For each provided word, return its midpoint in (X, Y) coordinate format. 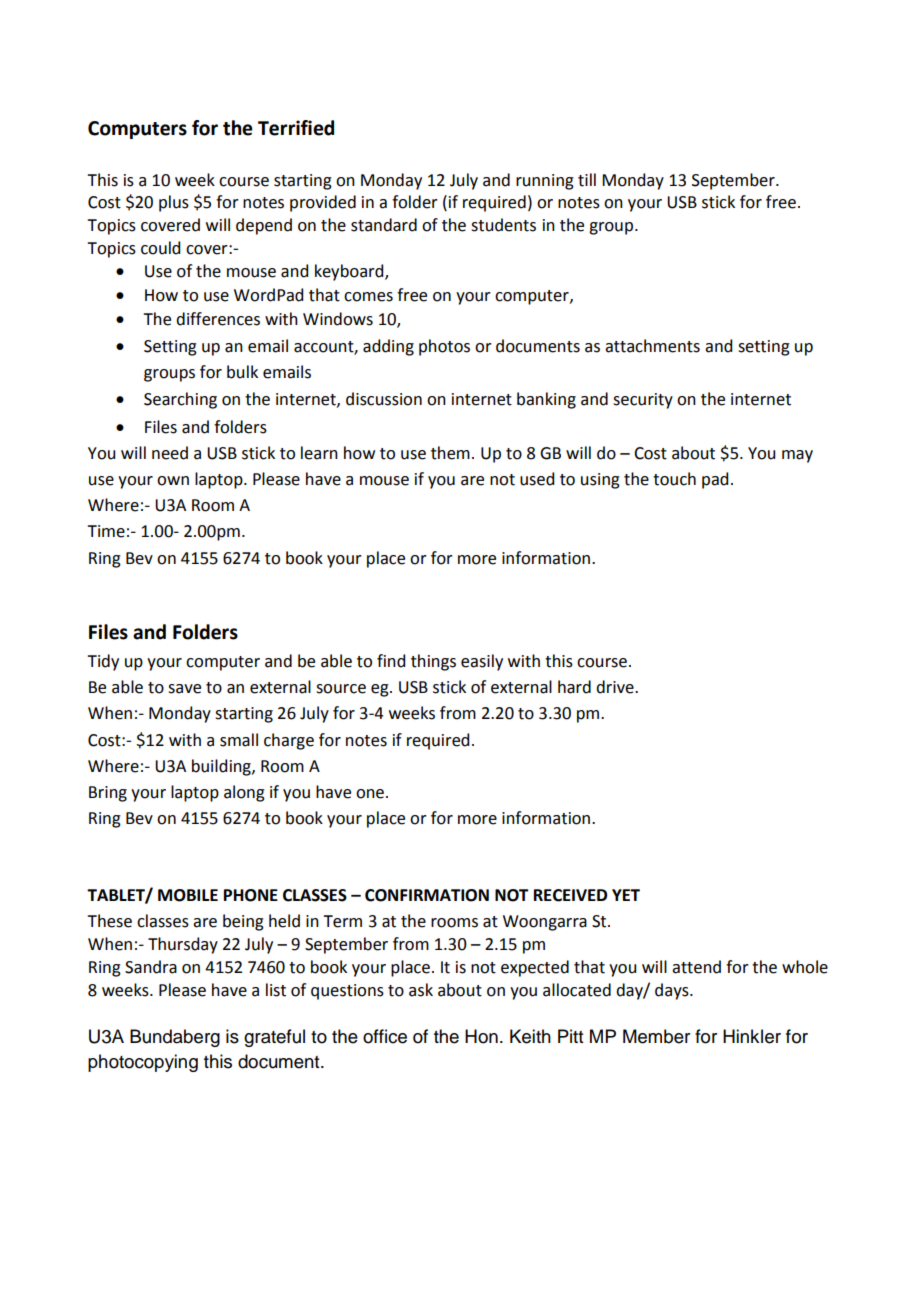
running (545, 182)
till (587, 180)
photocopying (143, 1063)
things (433, 662)
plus (174, 203)
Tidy (103, 662)
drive (616, 687)
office (385, 1036)
